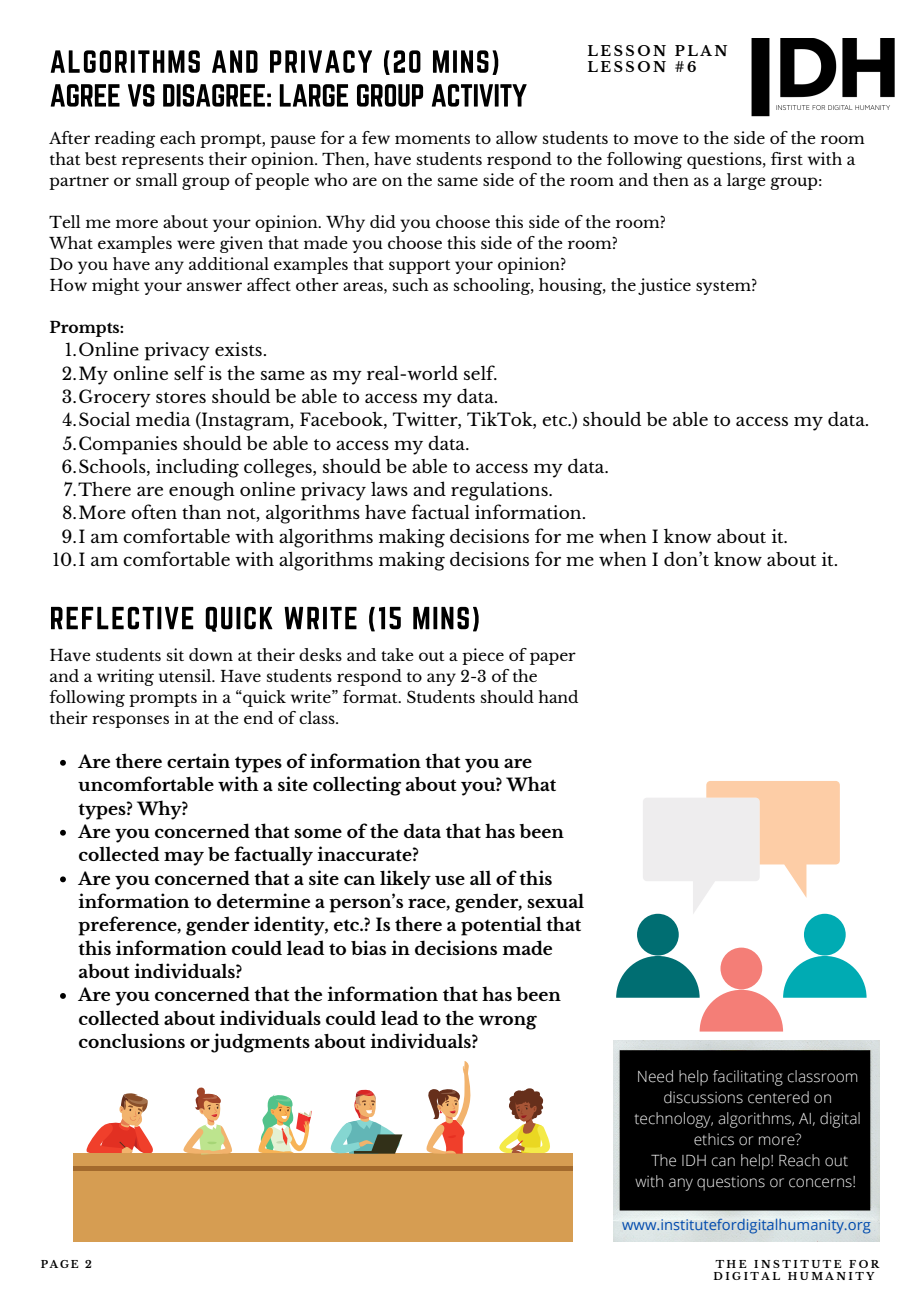 This screenshot has width=924, height=1308. I want to click on take, so click(397, 654).
